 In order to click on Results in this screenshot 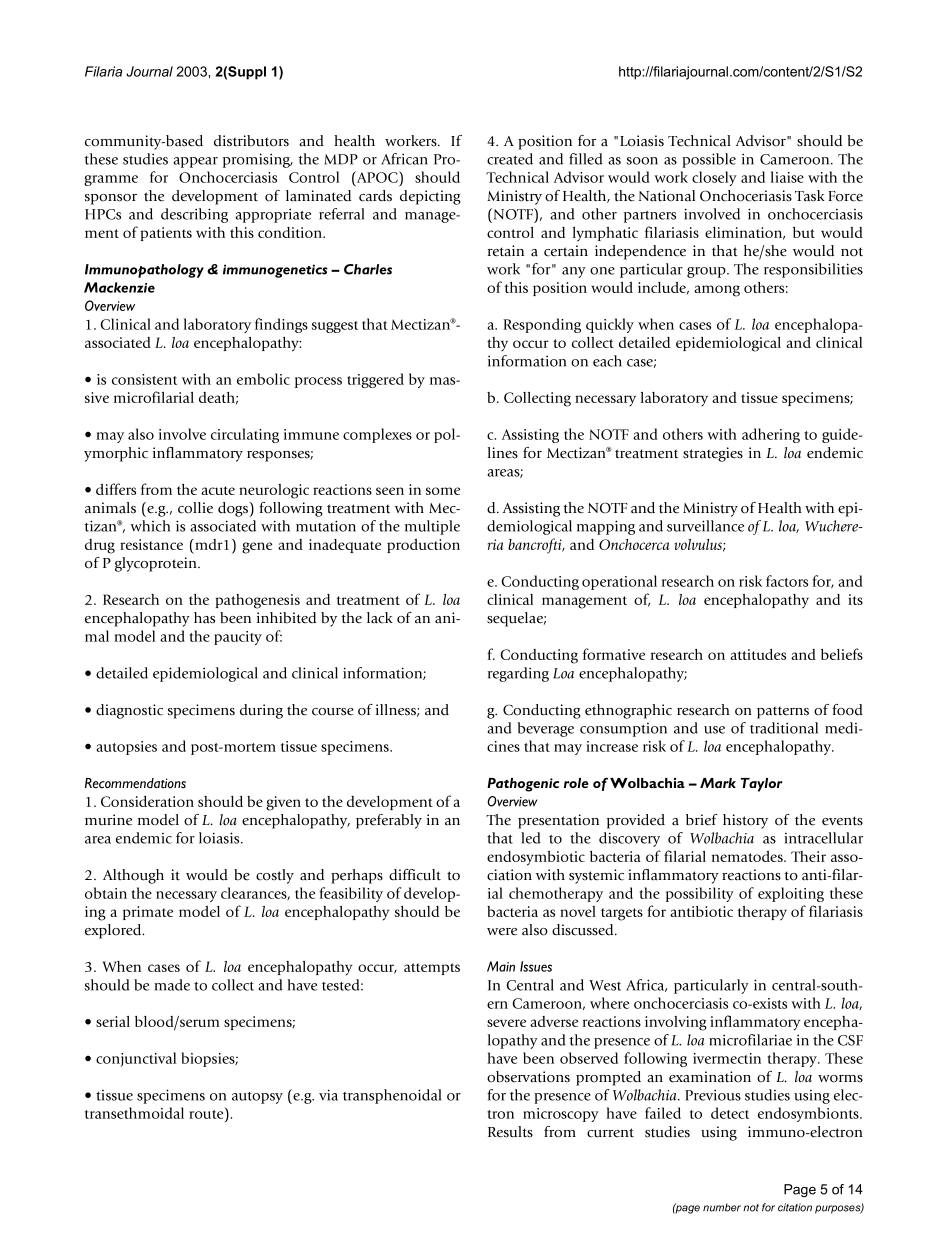, I will do `click(510, 1132)`.
